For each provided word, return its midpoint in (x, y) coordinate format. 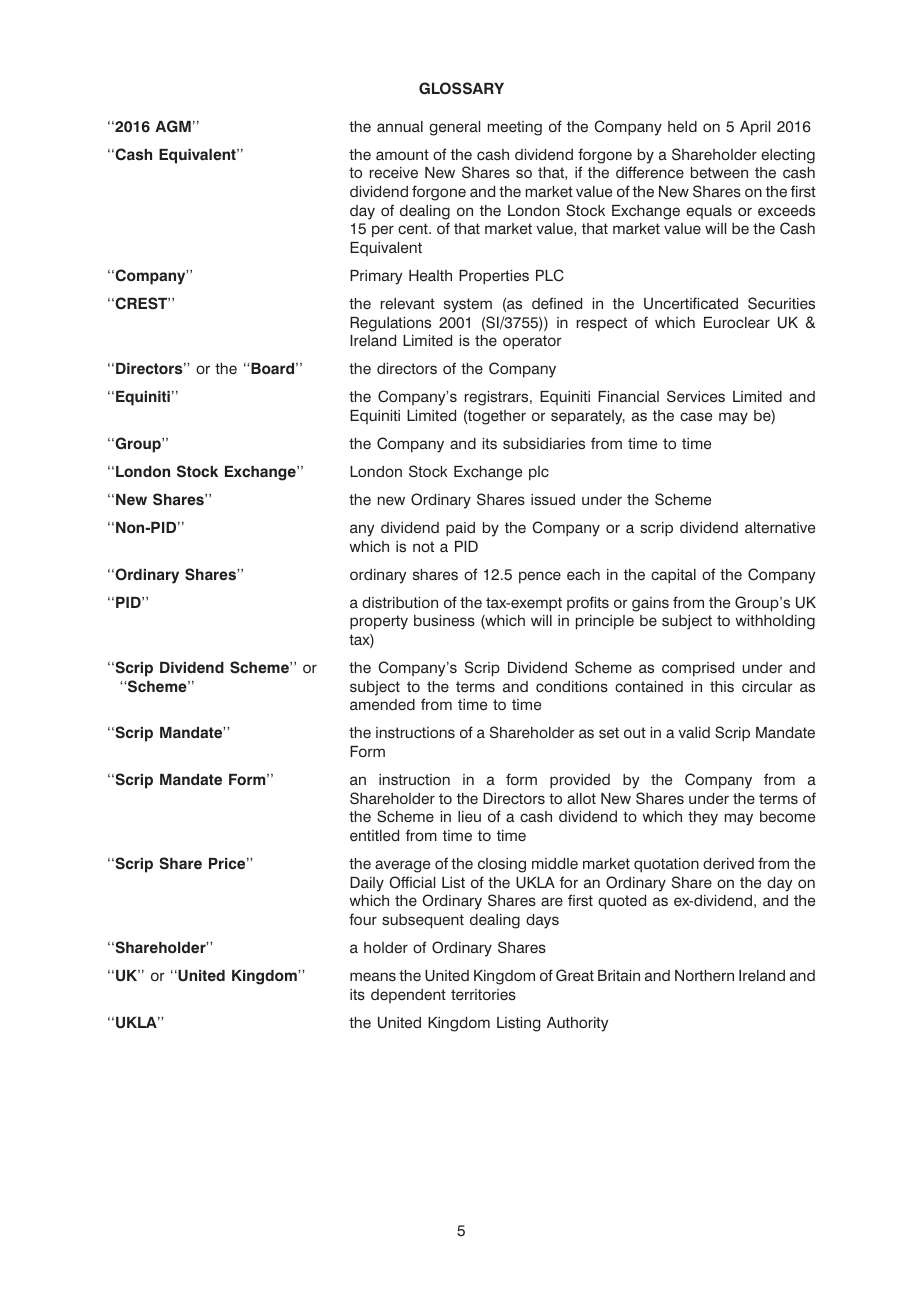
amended (382, 705)
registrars (498, 398)
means (373, 976)
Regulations (390, 324)
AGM (173, 126)
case (696, 417)
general (454, 128)
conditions (572, 686)
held (682, 127)
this (722, 686)
